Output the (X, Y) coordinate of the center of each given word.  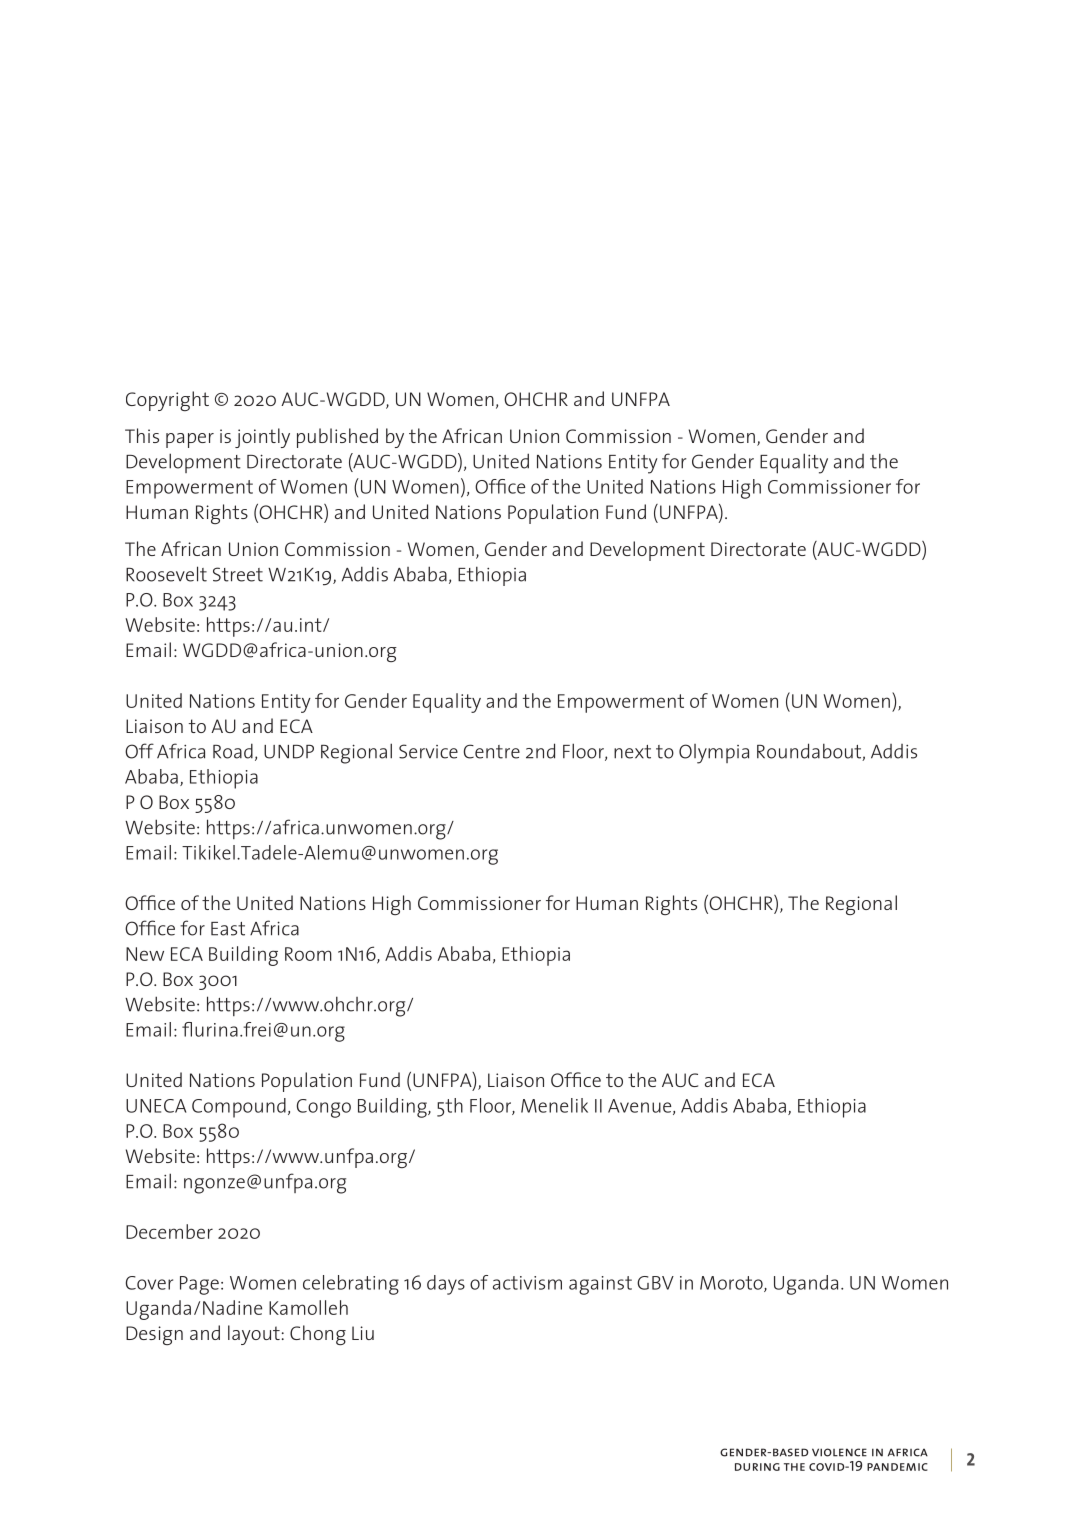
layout (254, 1335)
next (632, 752)
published (337, 438)
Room (308, 954)
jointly (262, 438)
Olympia (714, 754)
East (228, 929)
